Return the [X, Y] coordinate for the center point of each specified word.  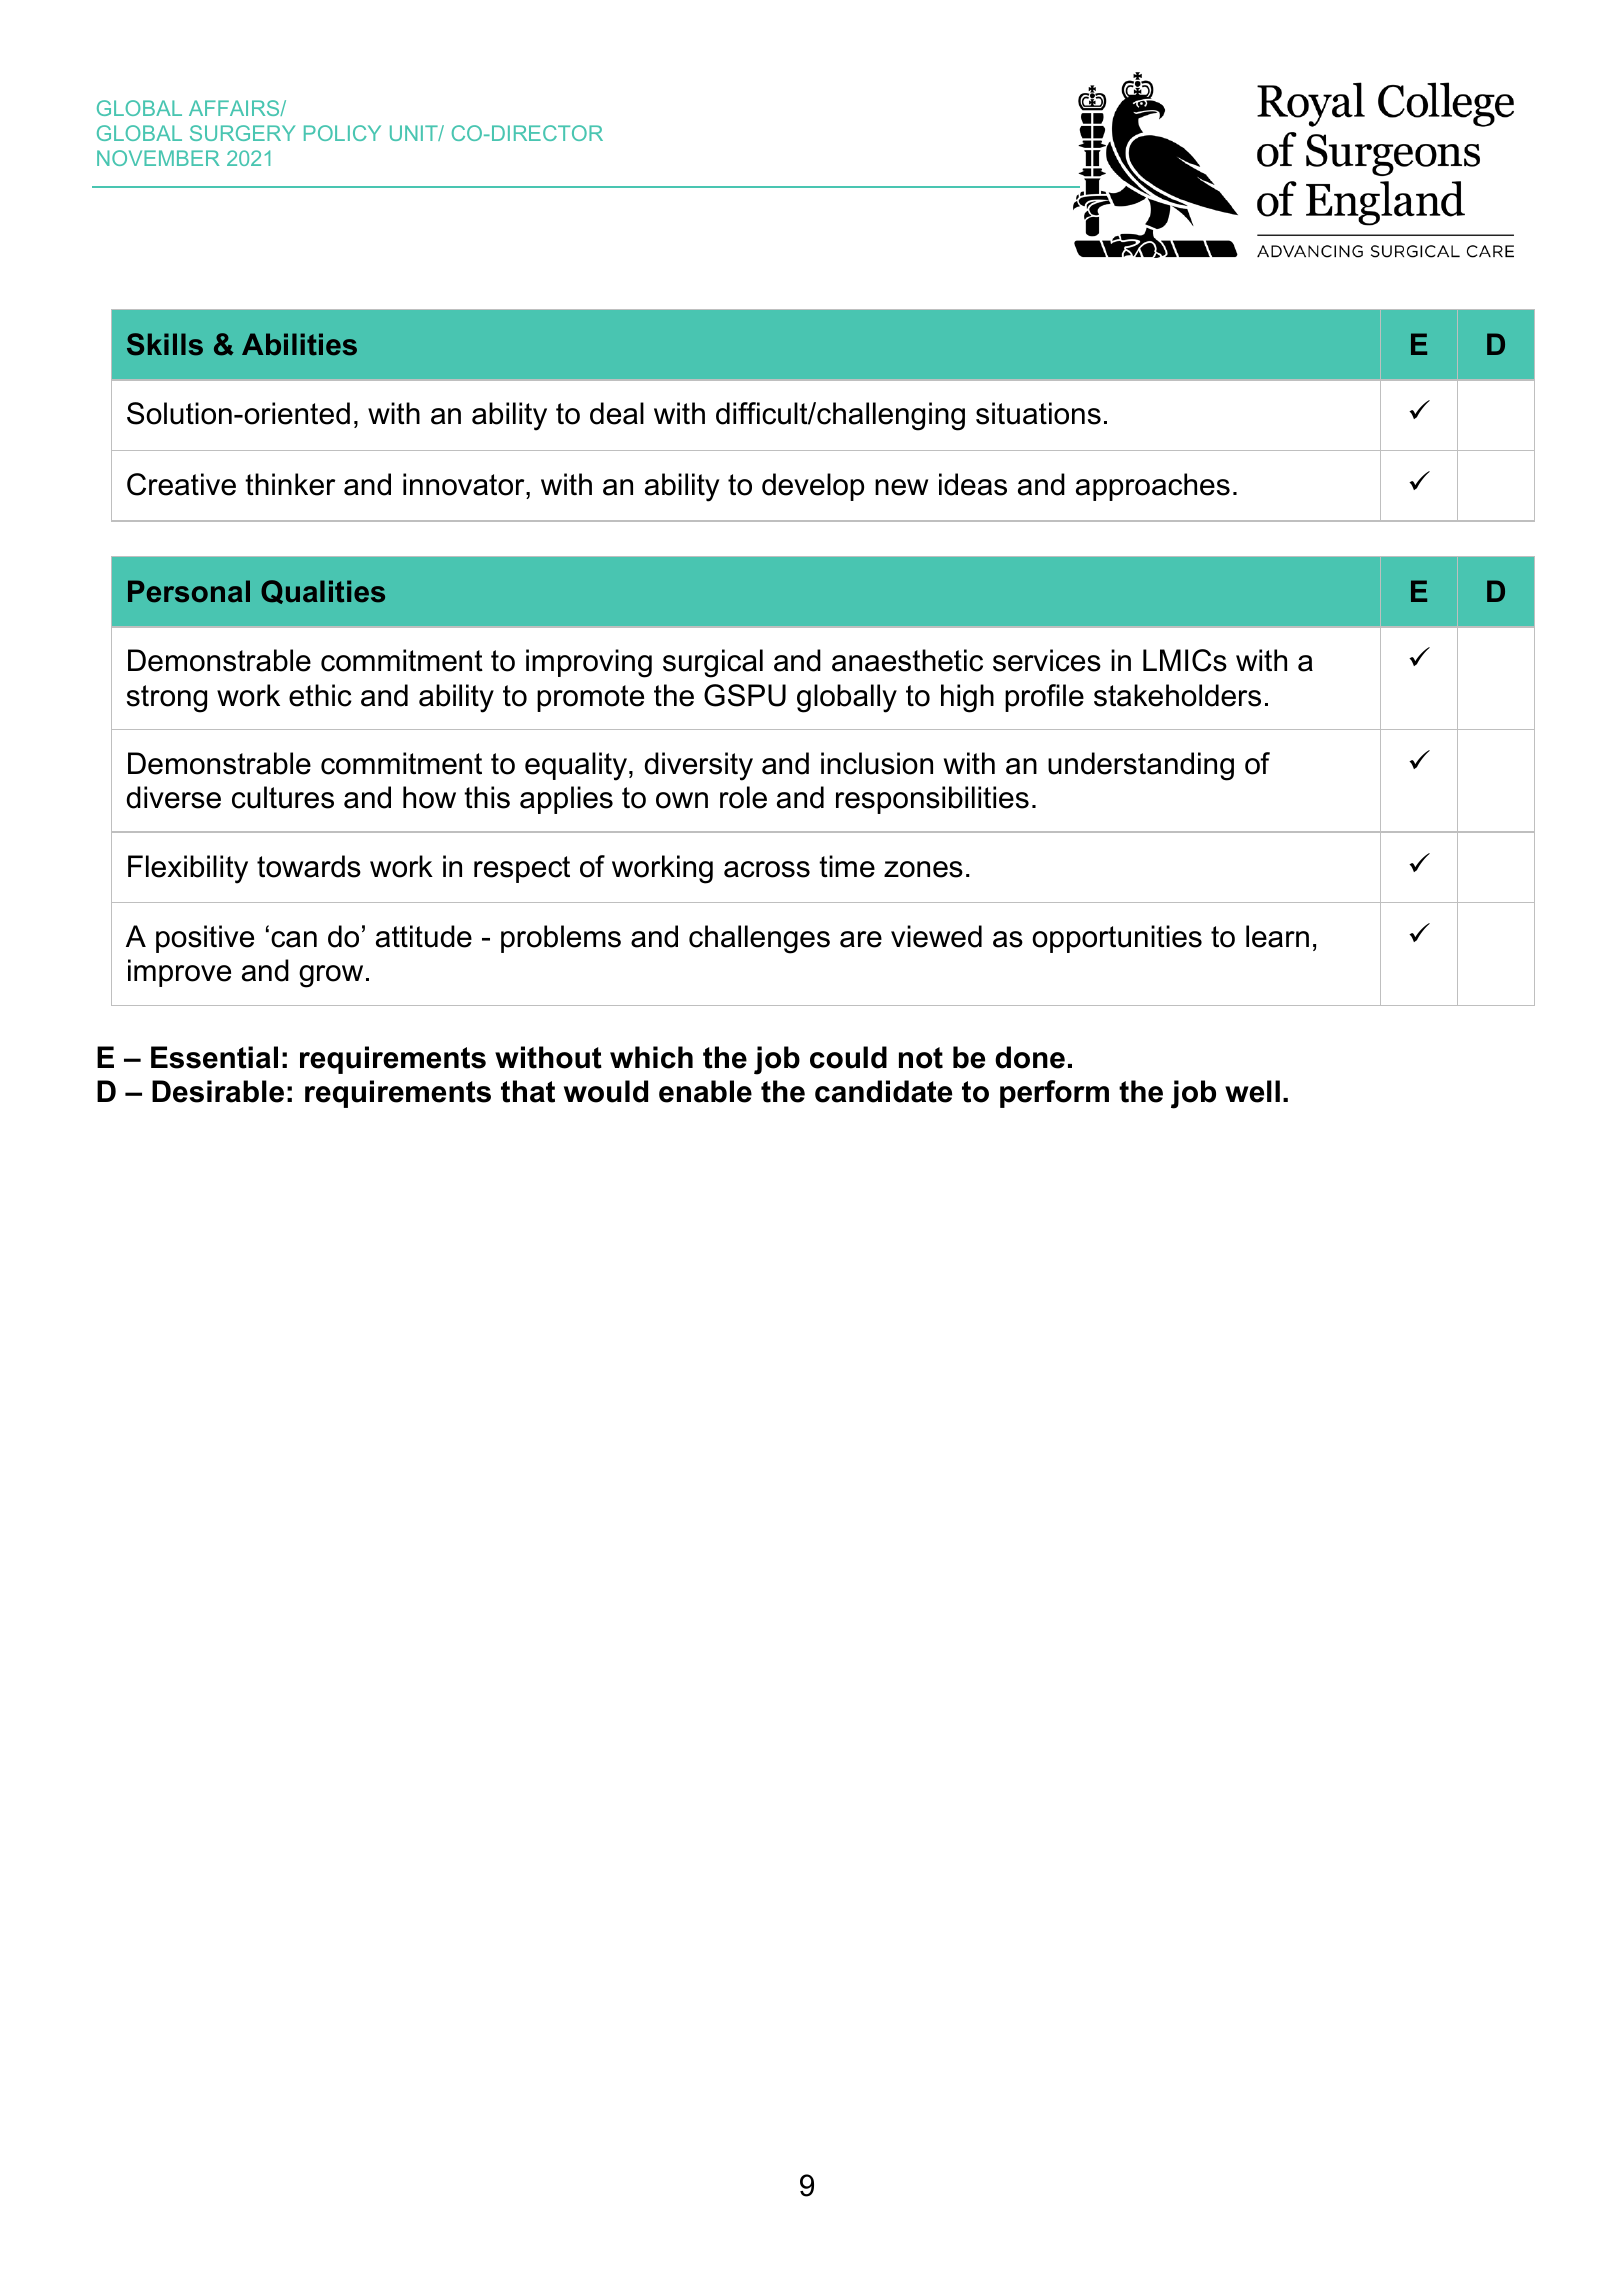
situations [1038, 413]
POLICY [342, 133]
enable [705, 1091]
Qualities [323, 592]
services [1047, 660]
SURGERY [242, 133]
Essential [214, 1057]
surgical [713, 663]
